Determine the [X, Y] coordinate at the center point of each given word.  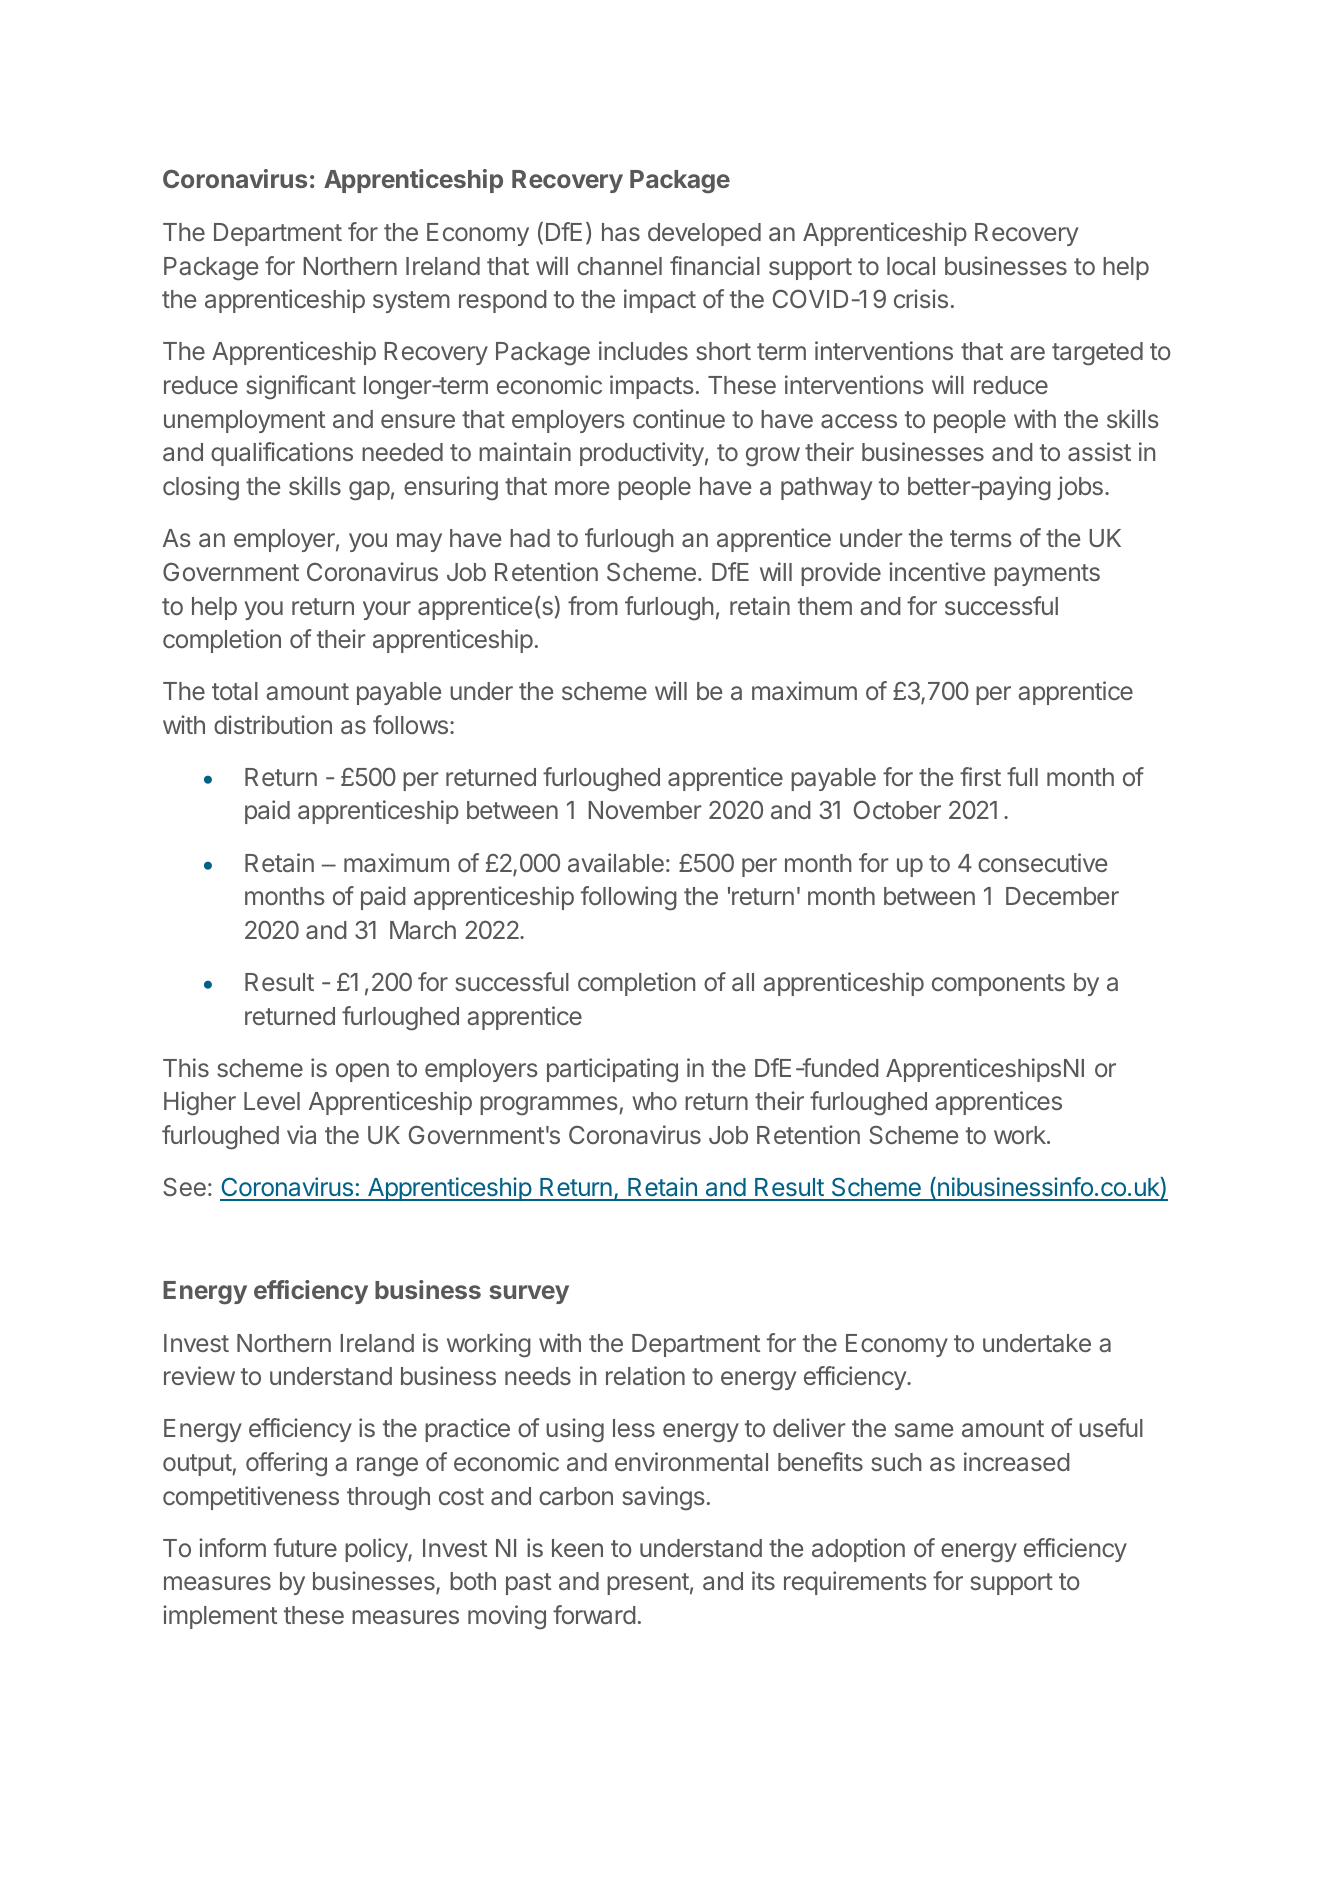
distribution [273, 724]
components [998, 985]
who [654, 1101]
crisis [921, 298]
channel [619, 266]
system [411, 302]
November [645, 810]
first [980, 776]
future [305, 1547]
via [301, 1134]
